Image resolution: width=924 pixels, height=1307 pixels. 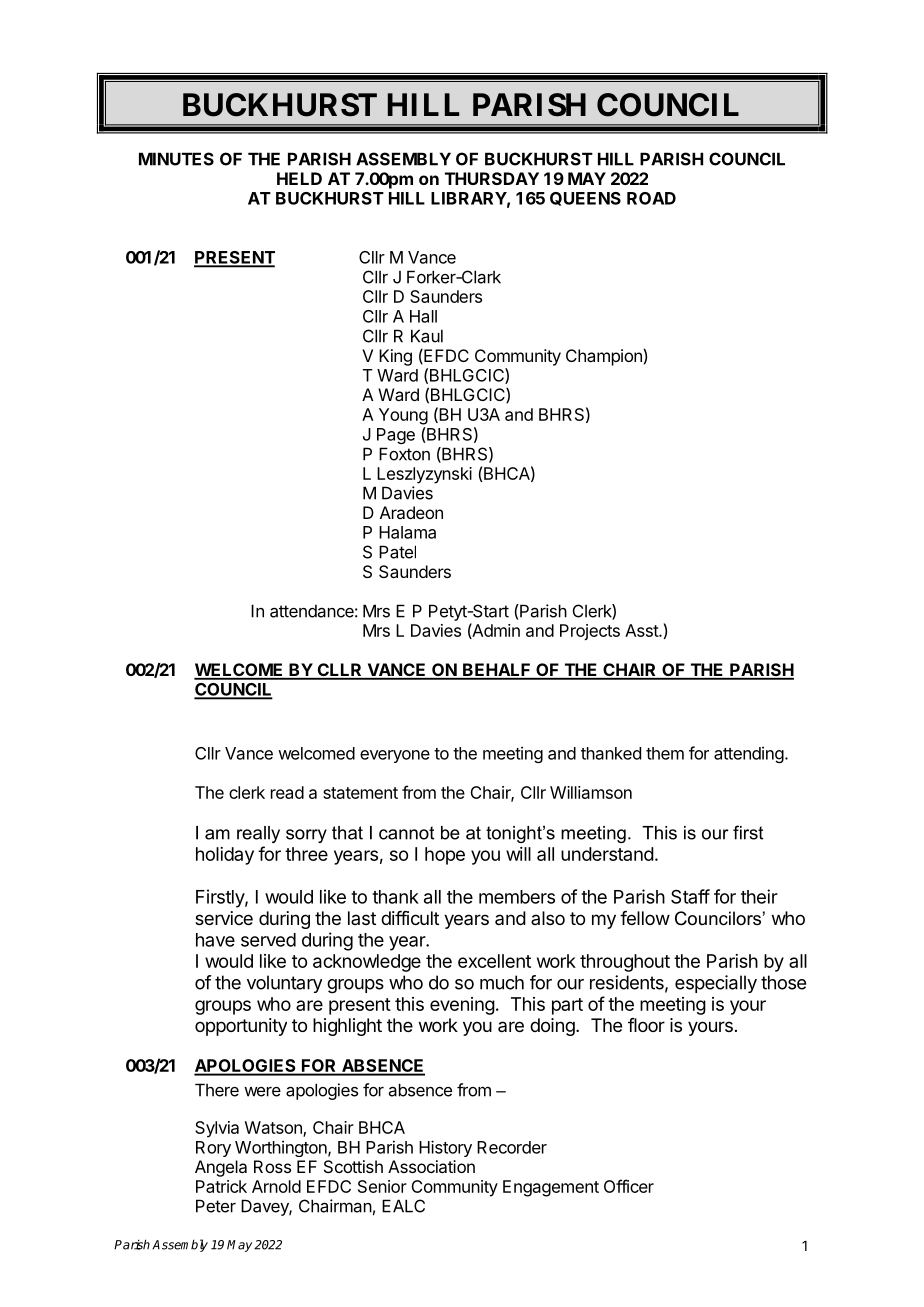 What do you see at coordinates (299, 178) in the screenshot?
I see `HELD` at bounding box center [299, 178].
